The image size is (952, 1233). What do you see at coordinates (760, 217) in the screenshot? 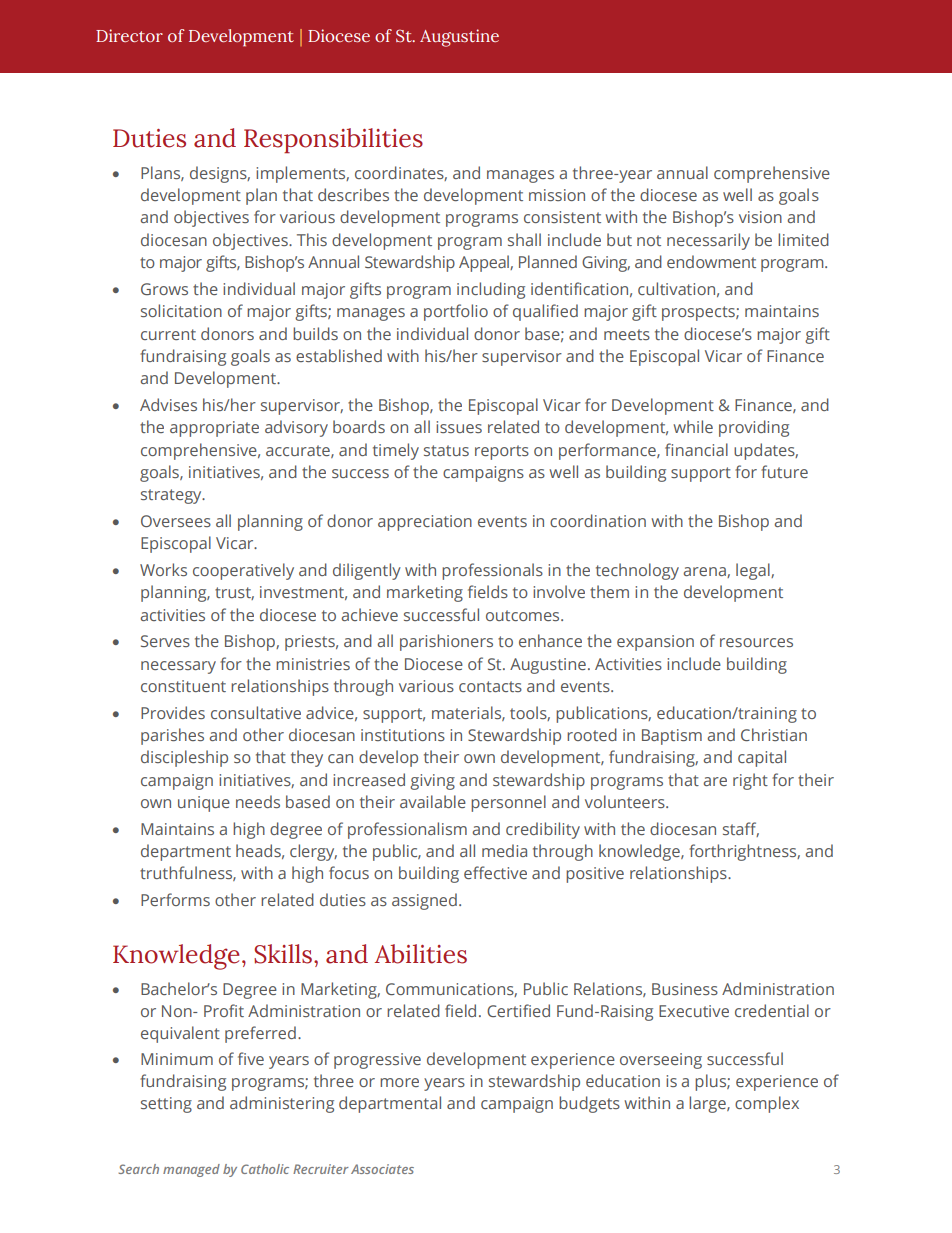
I see `vision` at bounding box center [760, 217].
